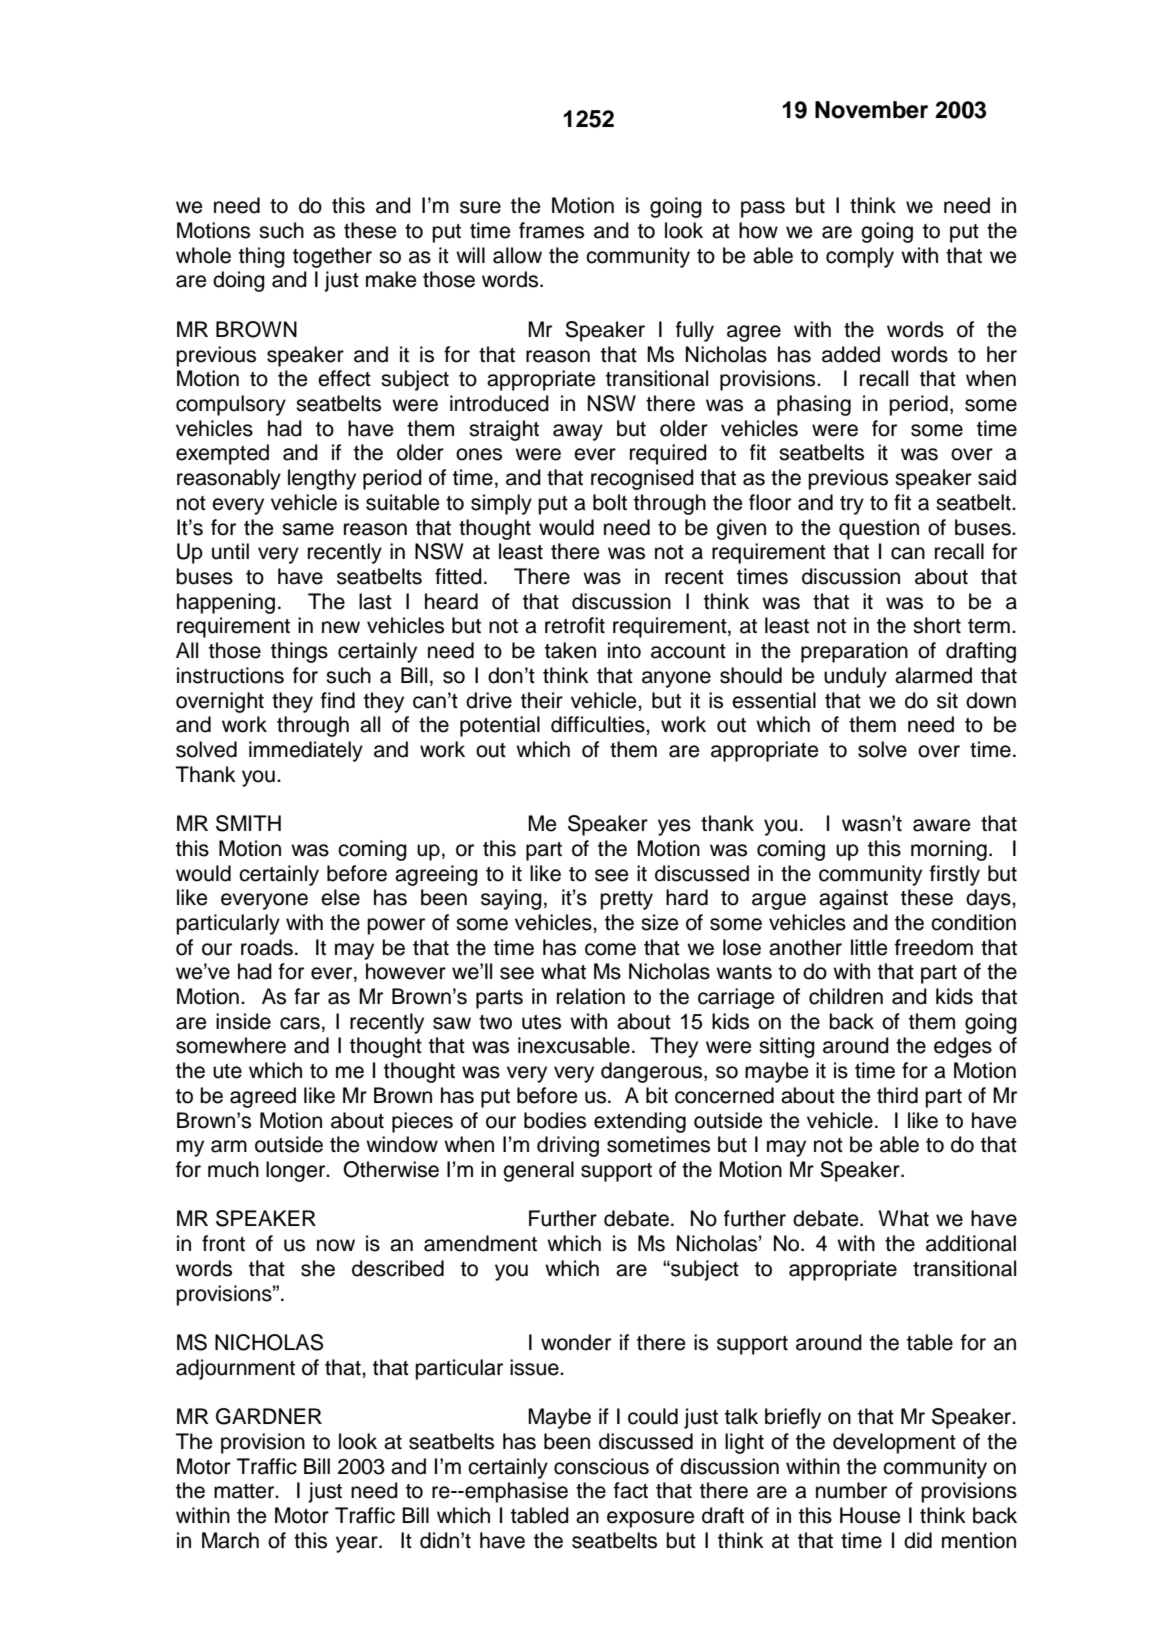  What do you see at coordinates (870, 1515) in the image?
I see `House` at bounding box center [870, 1515].
